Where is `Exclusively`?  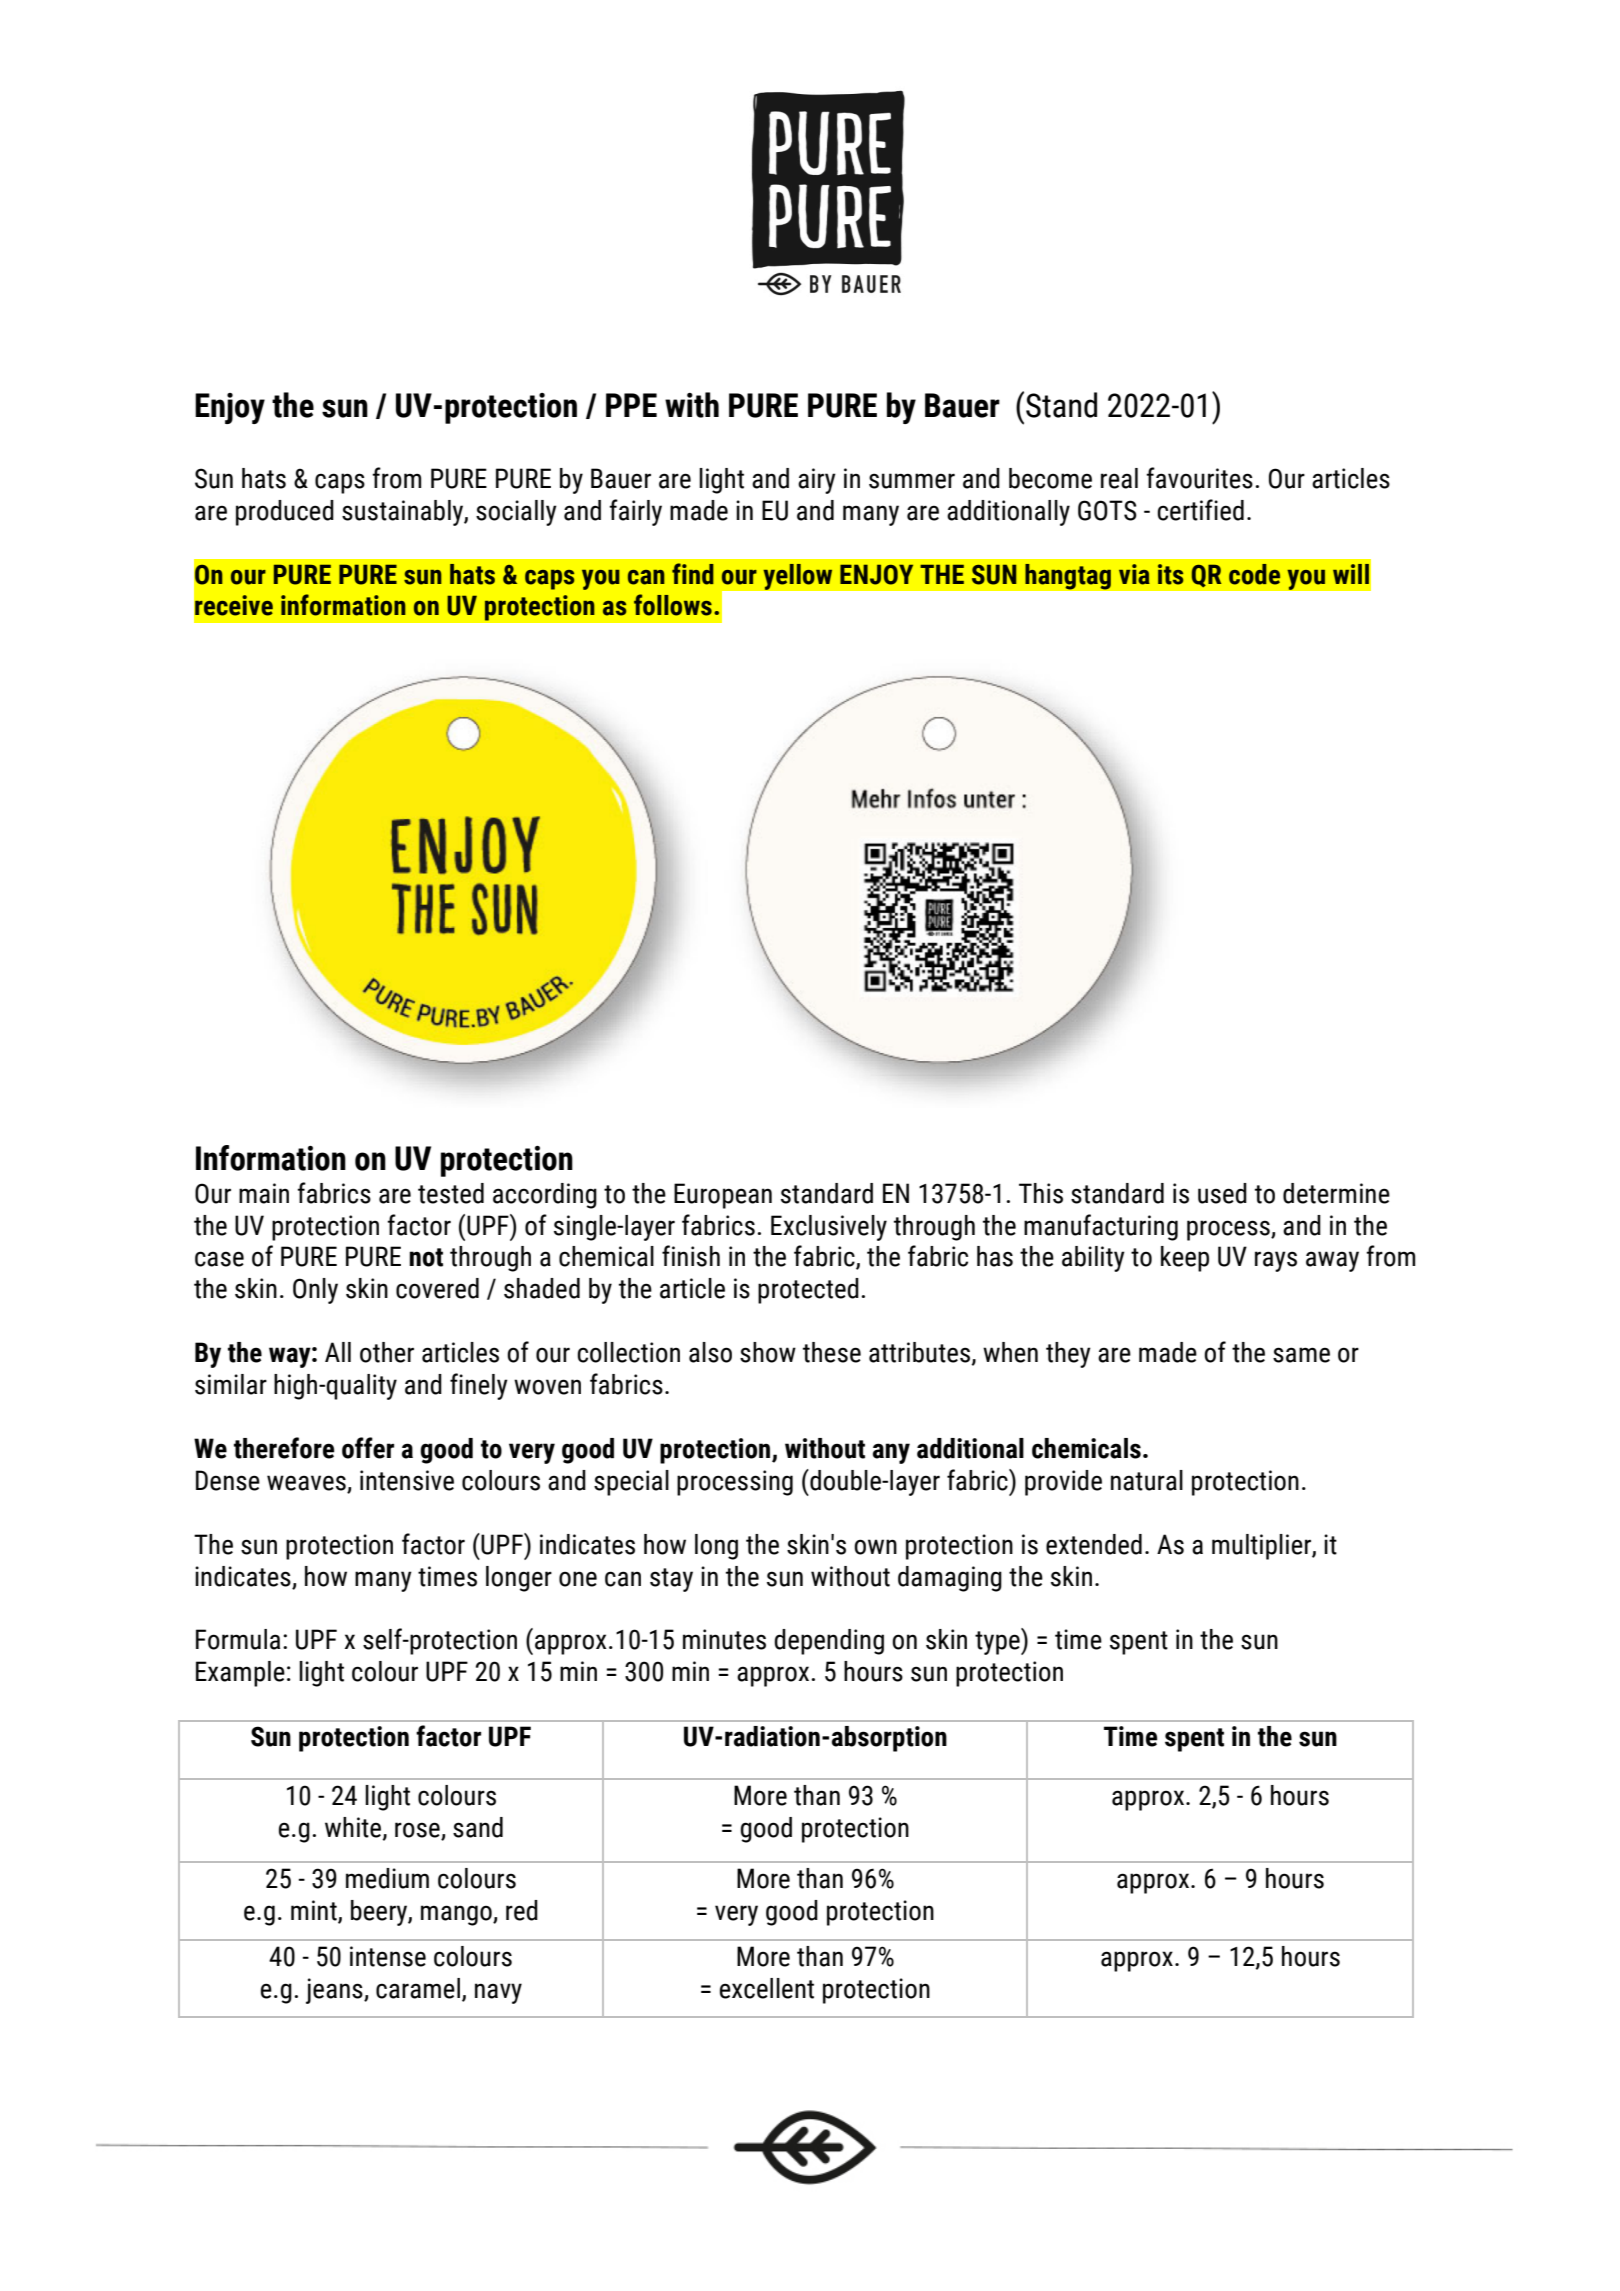
Exclusively is located at coordinates (829, 1228).
